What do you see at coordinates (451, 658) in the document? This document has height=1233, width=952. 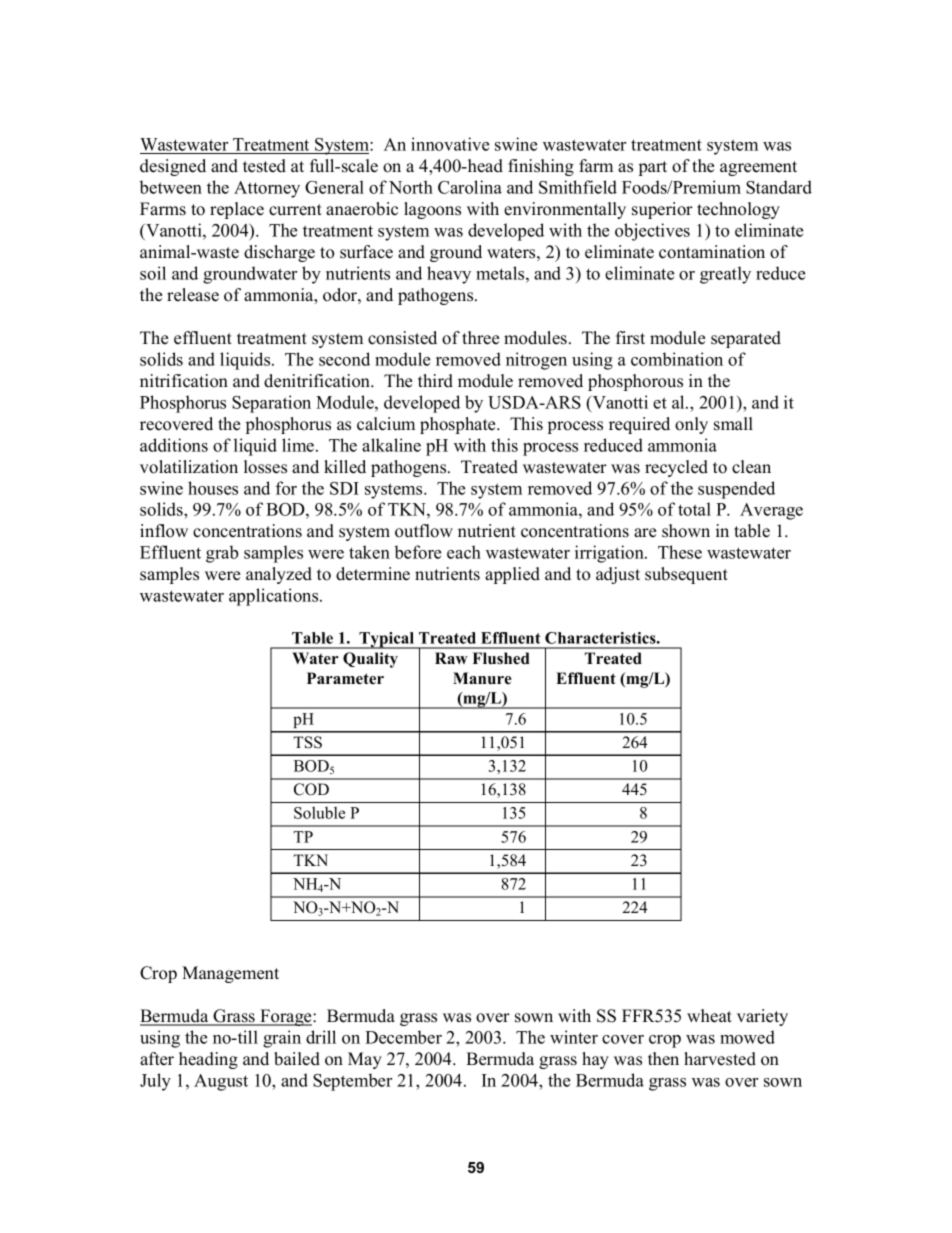 I see `Raw` at bounding box center [451, 658].
